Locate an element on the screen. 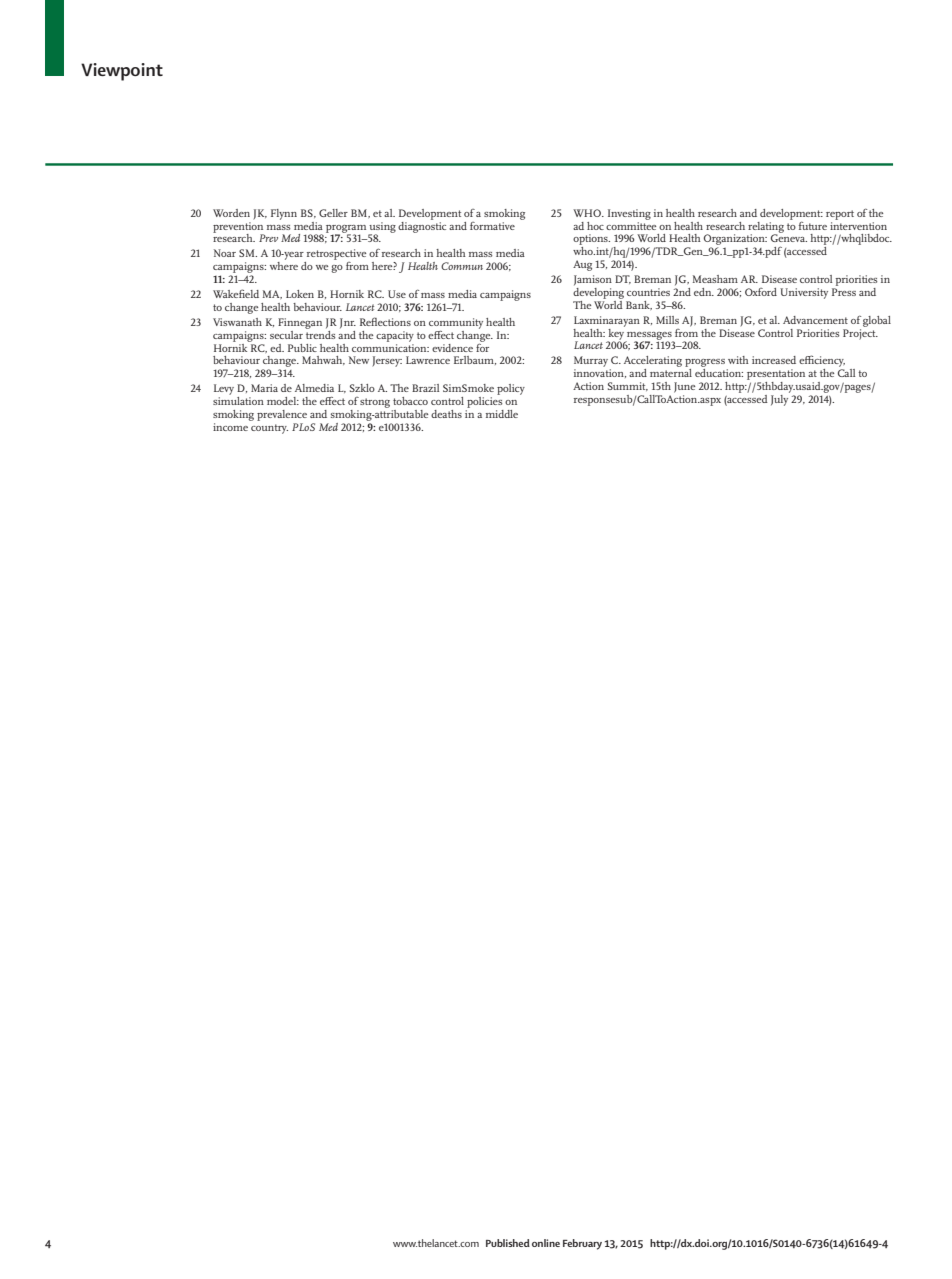  formative is located at coordinates (492, 226).
